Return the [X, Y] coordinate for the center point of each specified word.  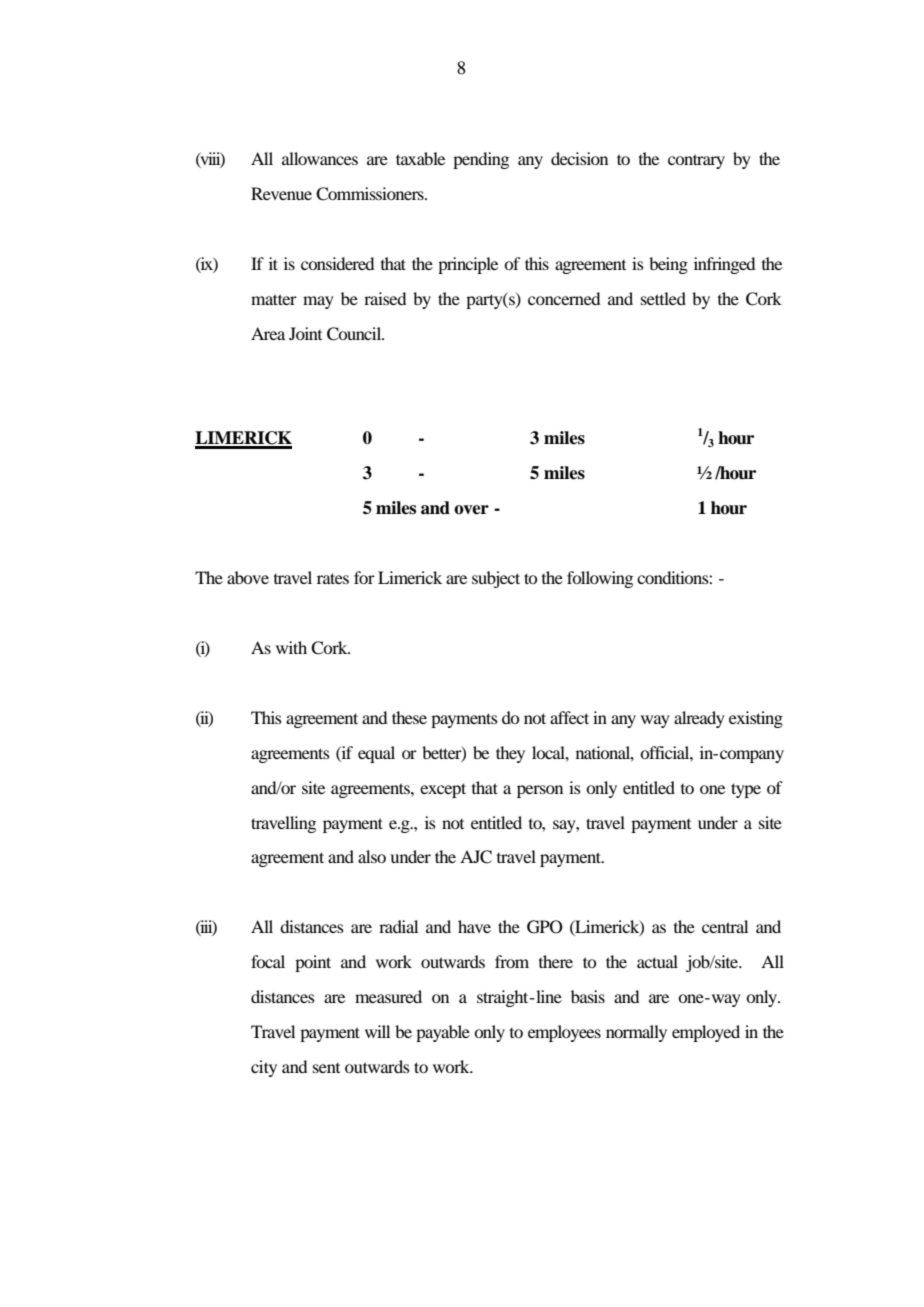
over [471, 510]
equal [376, 754]
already [699, 719]
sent [326, 1068]
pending [481, 160]
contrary [696, 161]
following [600, 579]
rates [333, 578]
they [510, 754]
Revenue [281, 193]
